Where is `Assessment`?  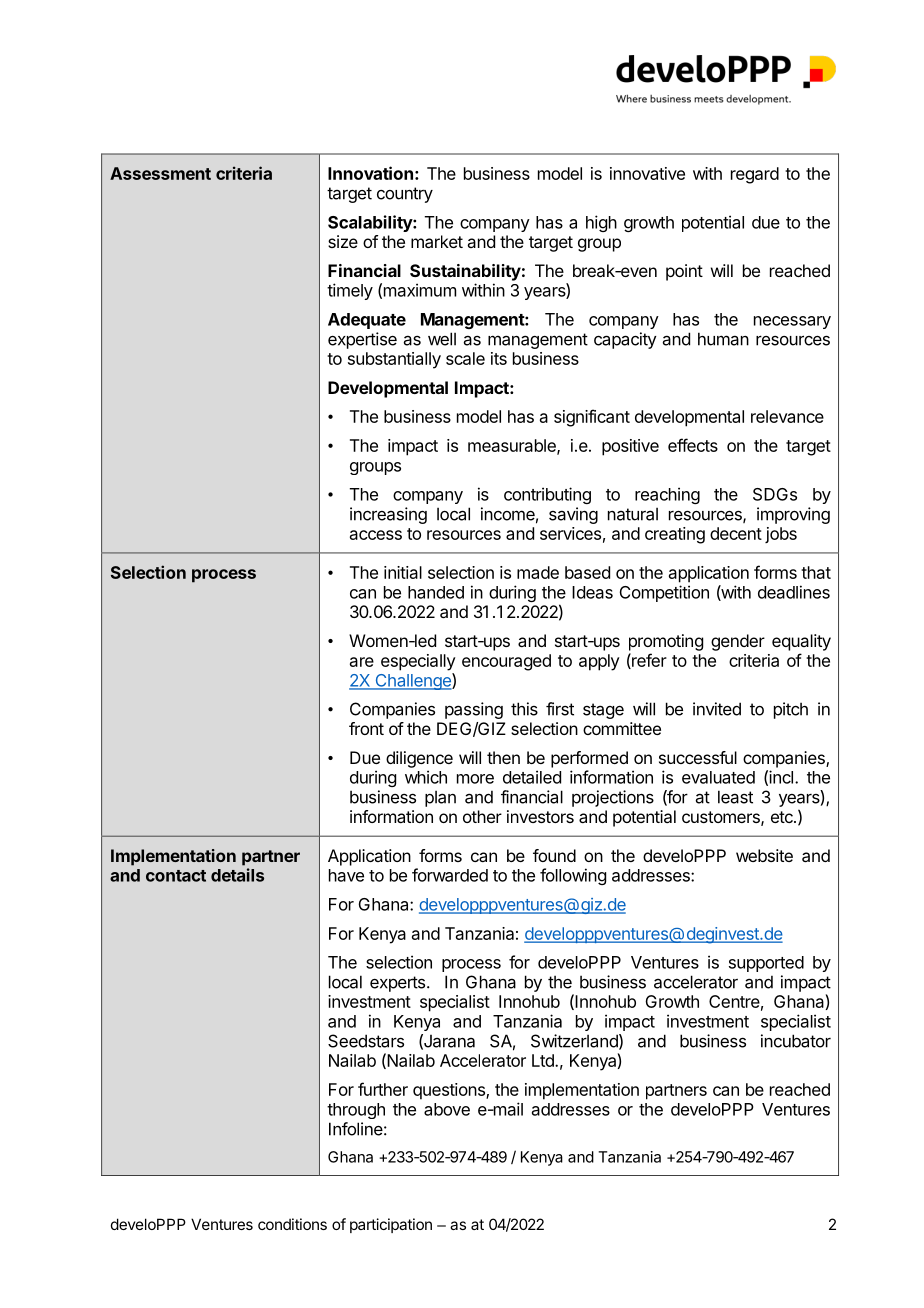 Assessment is located at coordinates (160, 173).
